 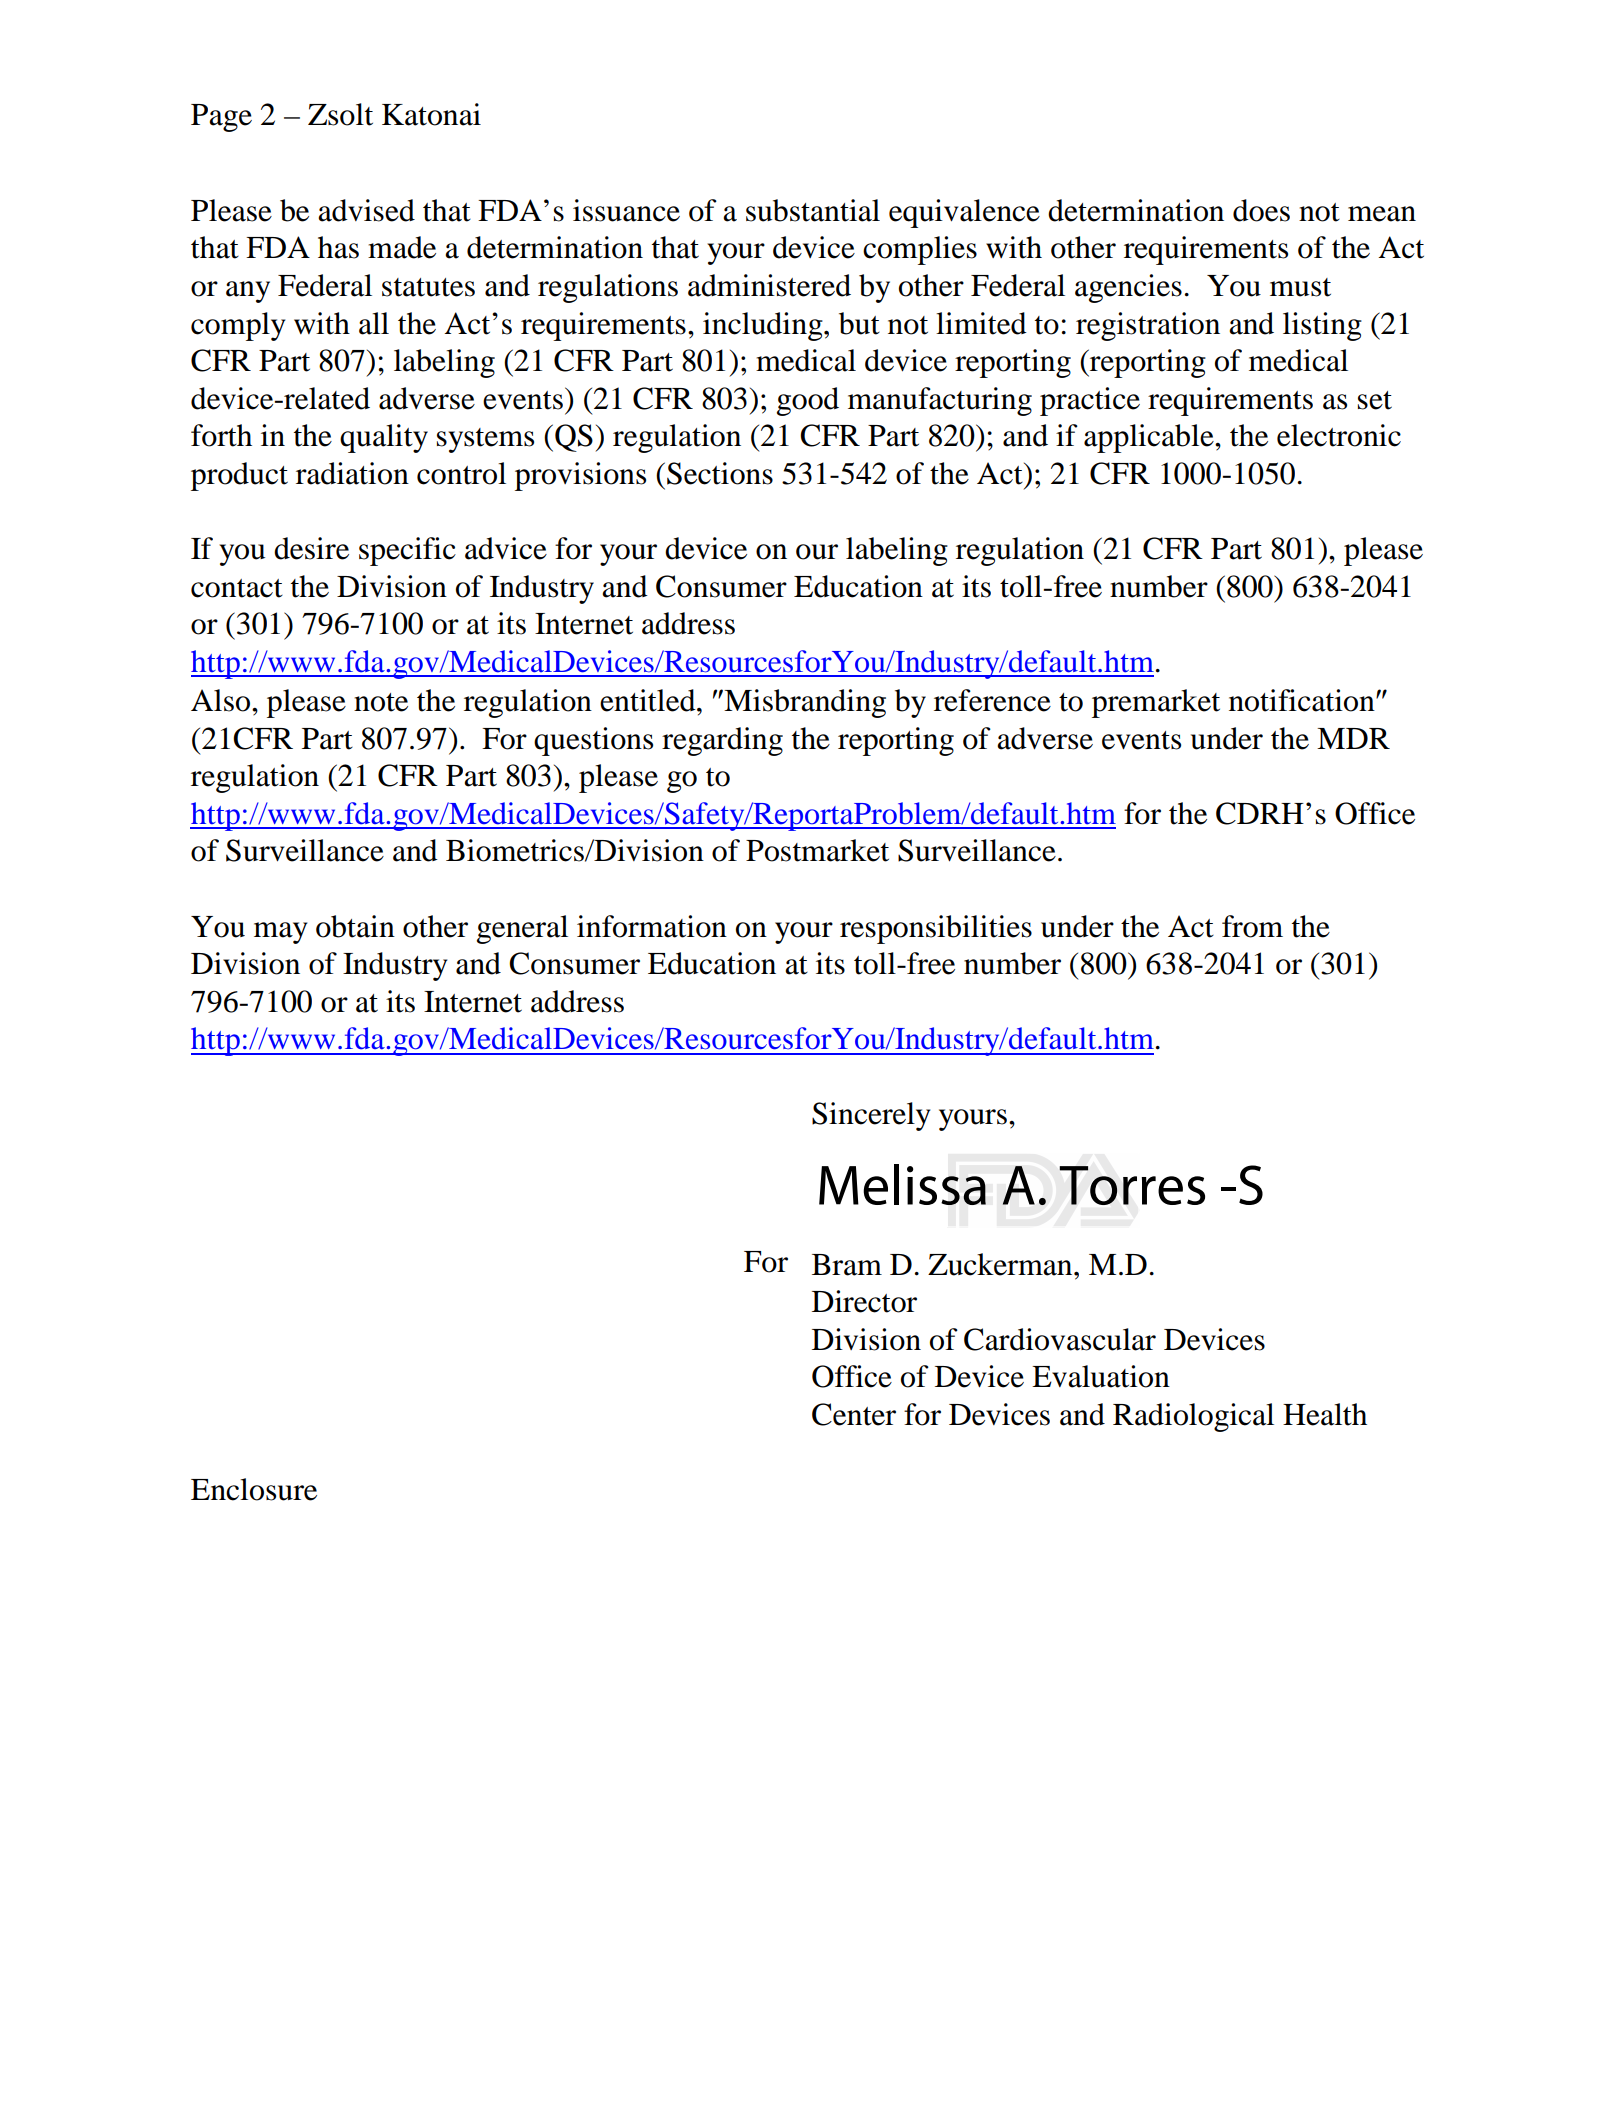 What do you see at coordinates (340, 114) in the document?
I see `Zsolt` at bounding box center [340, 114].
